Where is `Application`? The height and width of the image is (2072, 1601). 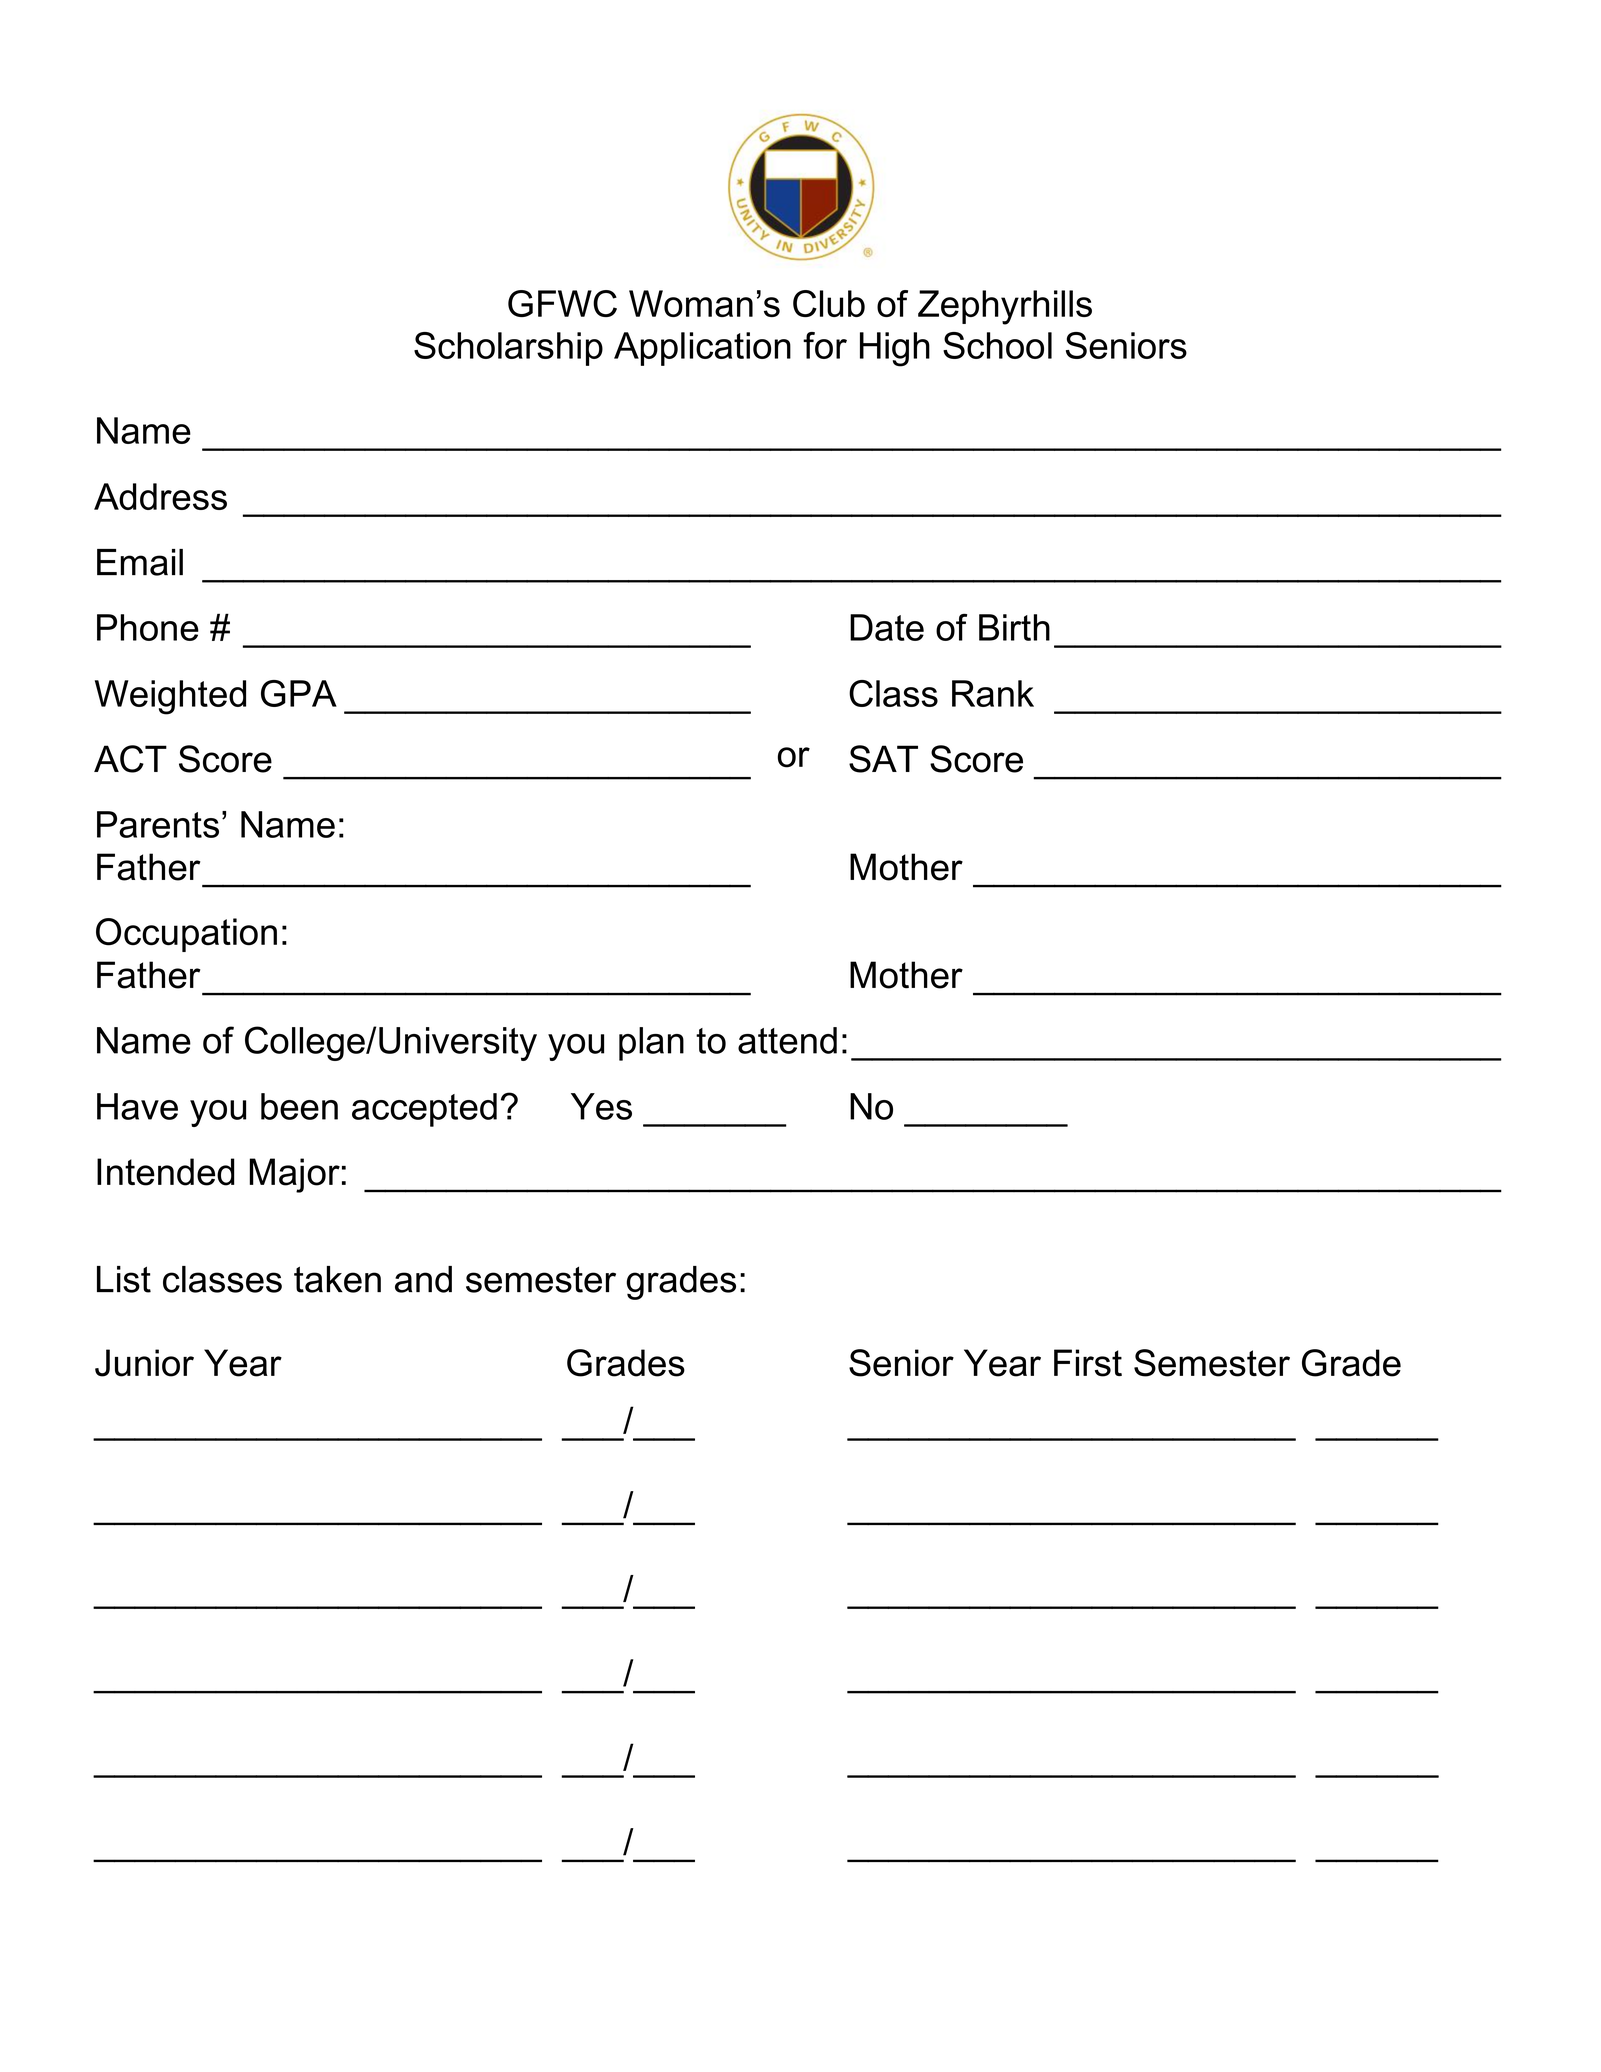
Application is located at coordinates (702, 349).
